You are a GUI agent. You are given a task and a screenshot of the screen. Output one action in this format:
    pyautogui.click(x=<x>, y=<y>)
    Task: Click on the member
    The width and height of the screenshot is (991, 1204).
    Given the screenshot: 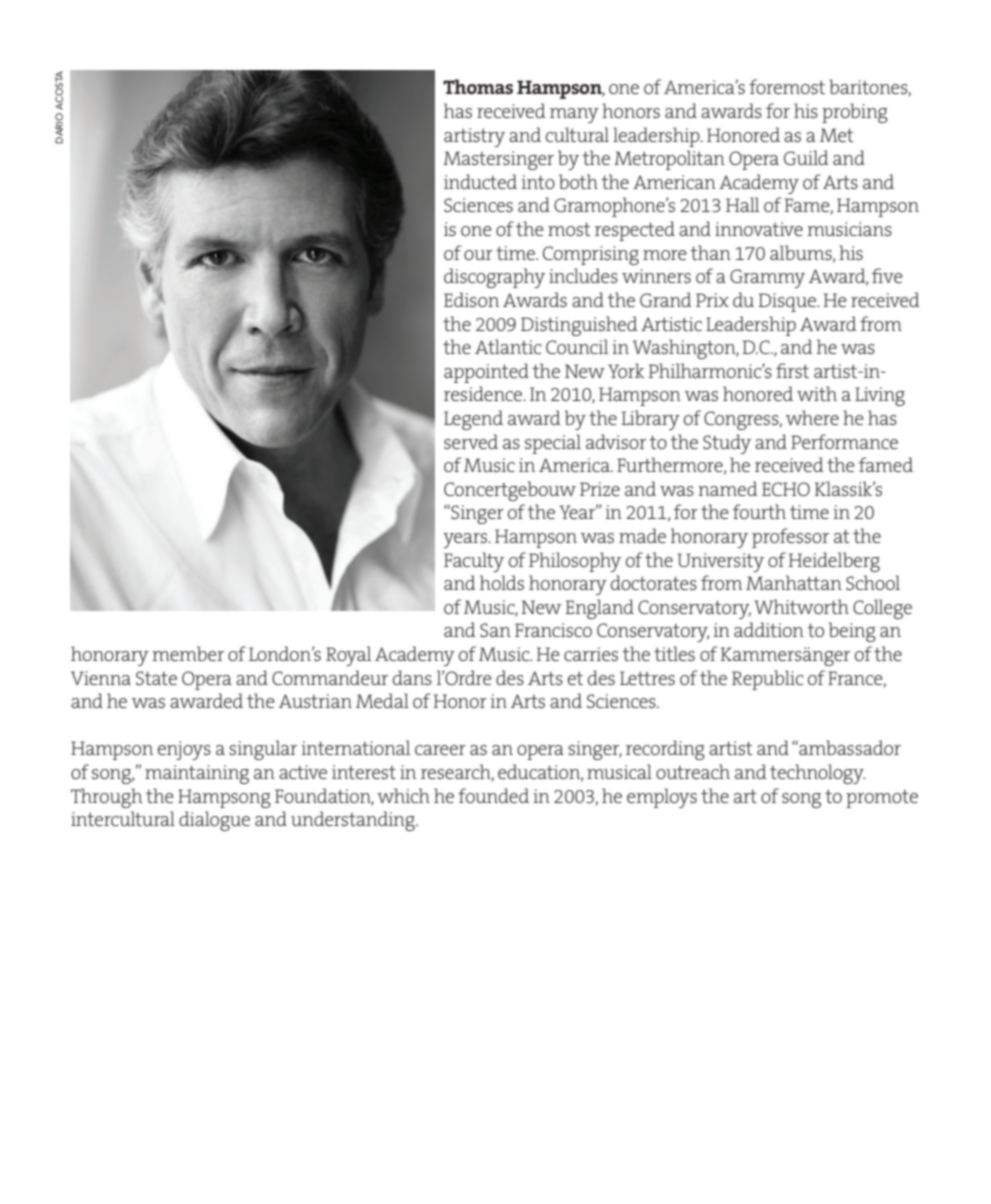 What is the action you would take?
    pyautogui.click(x=188, y=653)
